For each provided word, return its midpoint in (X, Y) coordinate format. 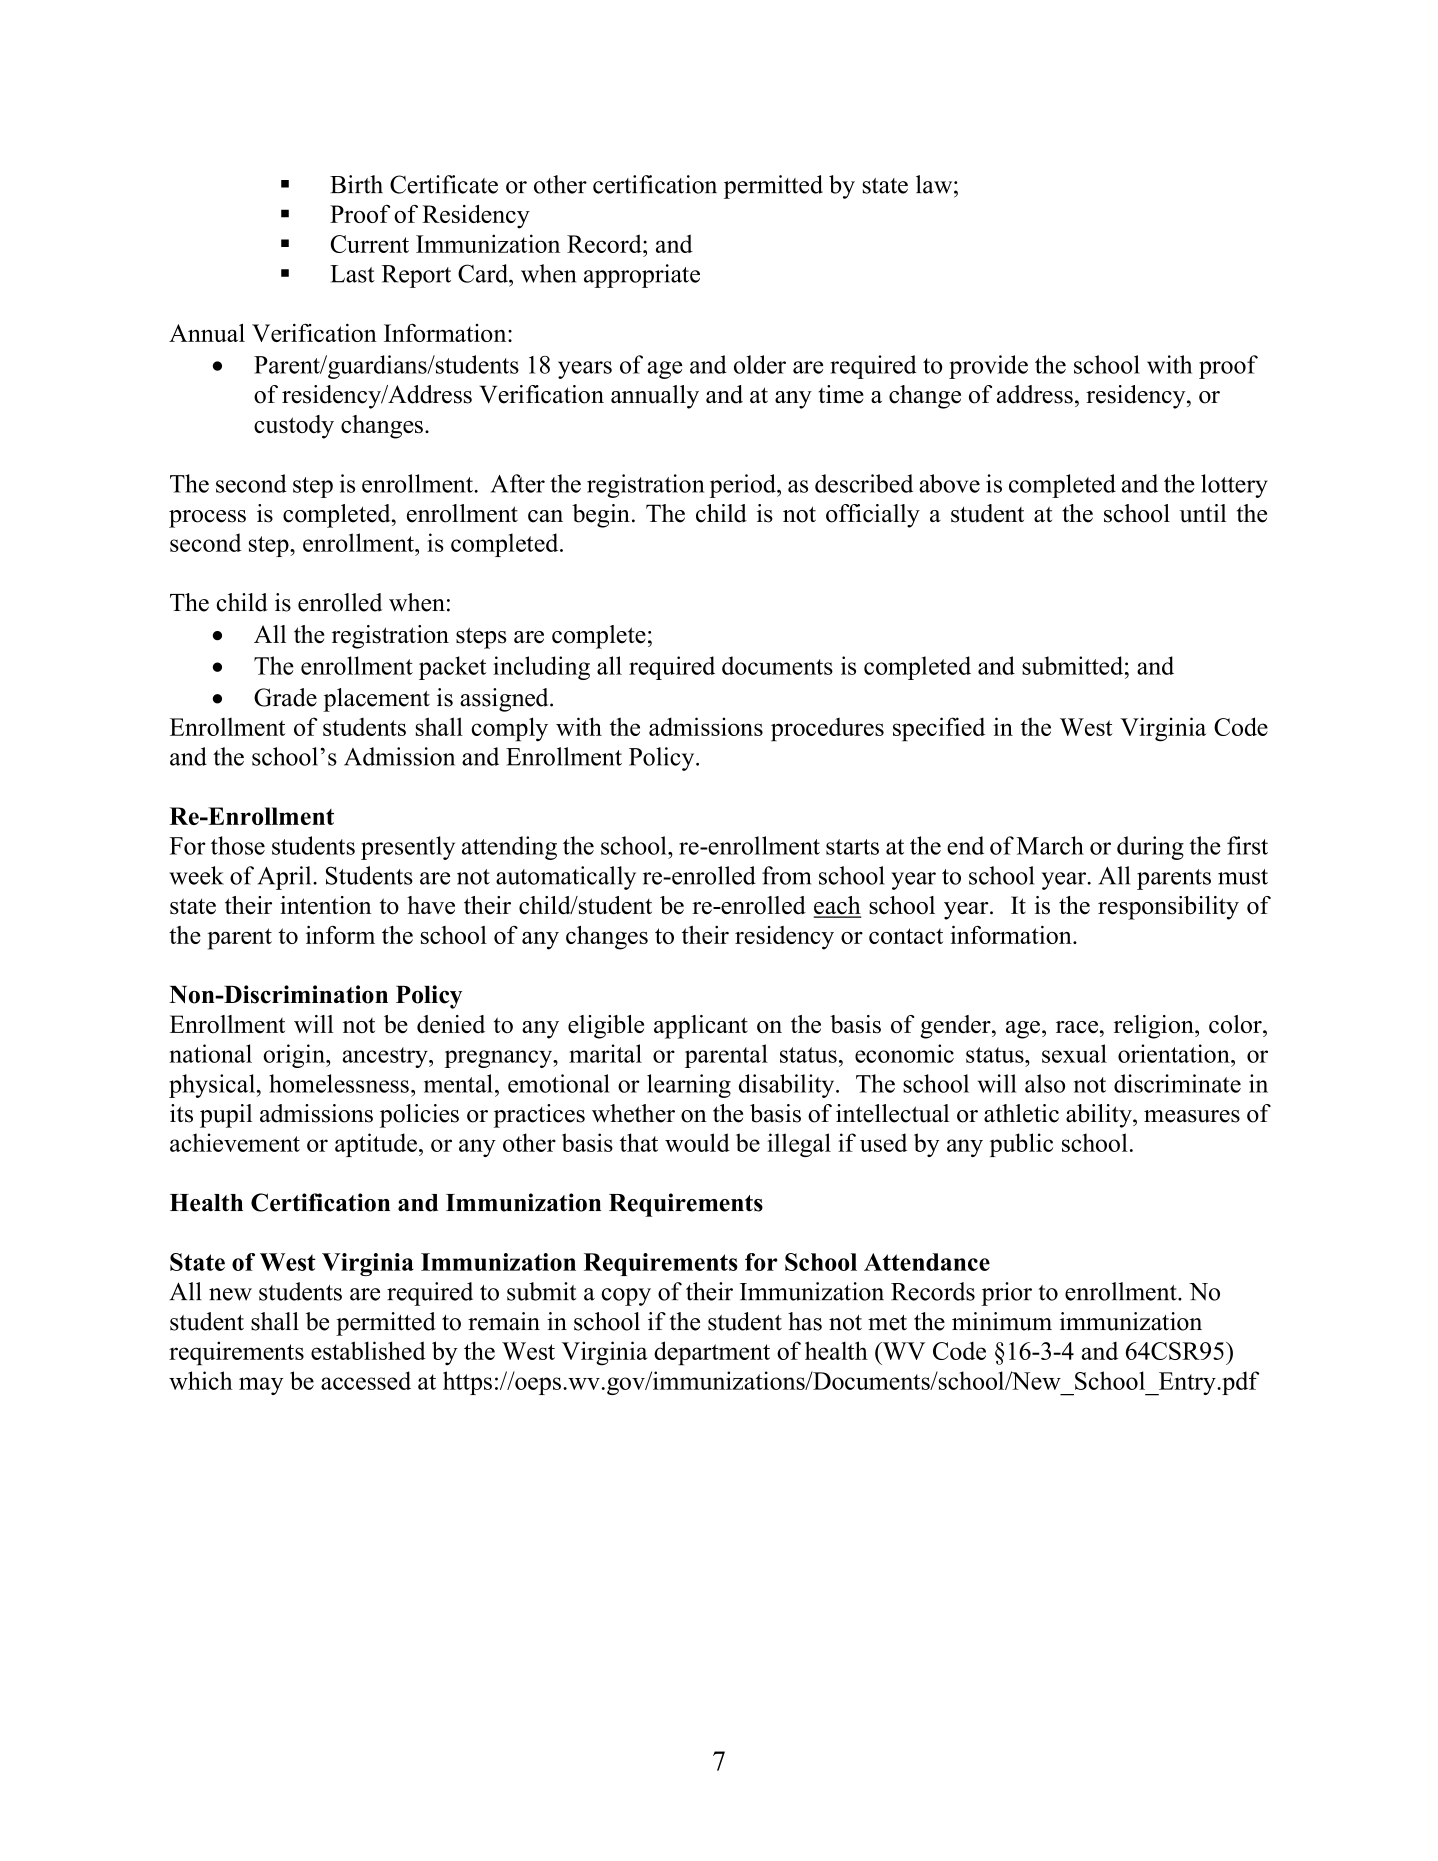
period (743, 486)
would (697, 1142)
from (786, 875)
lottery (1234, 486)
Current (370, 244)
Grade (285, 697)
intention (326, 905)
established (368, 1350)
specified (939, 729)
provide (988, 367)
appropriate (642, 276)
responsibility (1168, 908)
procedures (827, 730)
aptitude (376, 1145)
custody (294, 427)
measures (1192, 1116)
